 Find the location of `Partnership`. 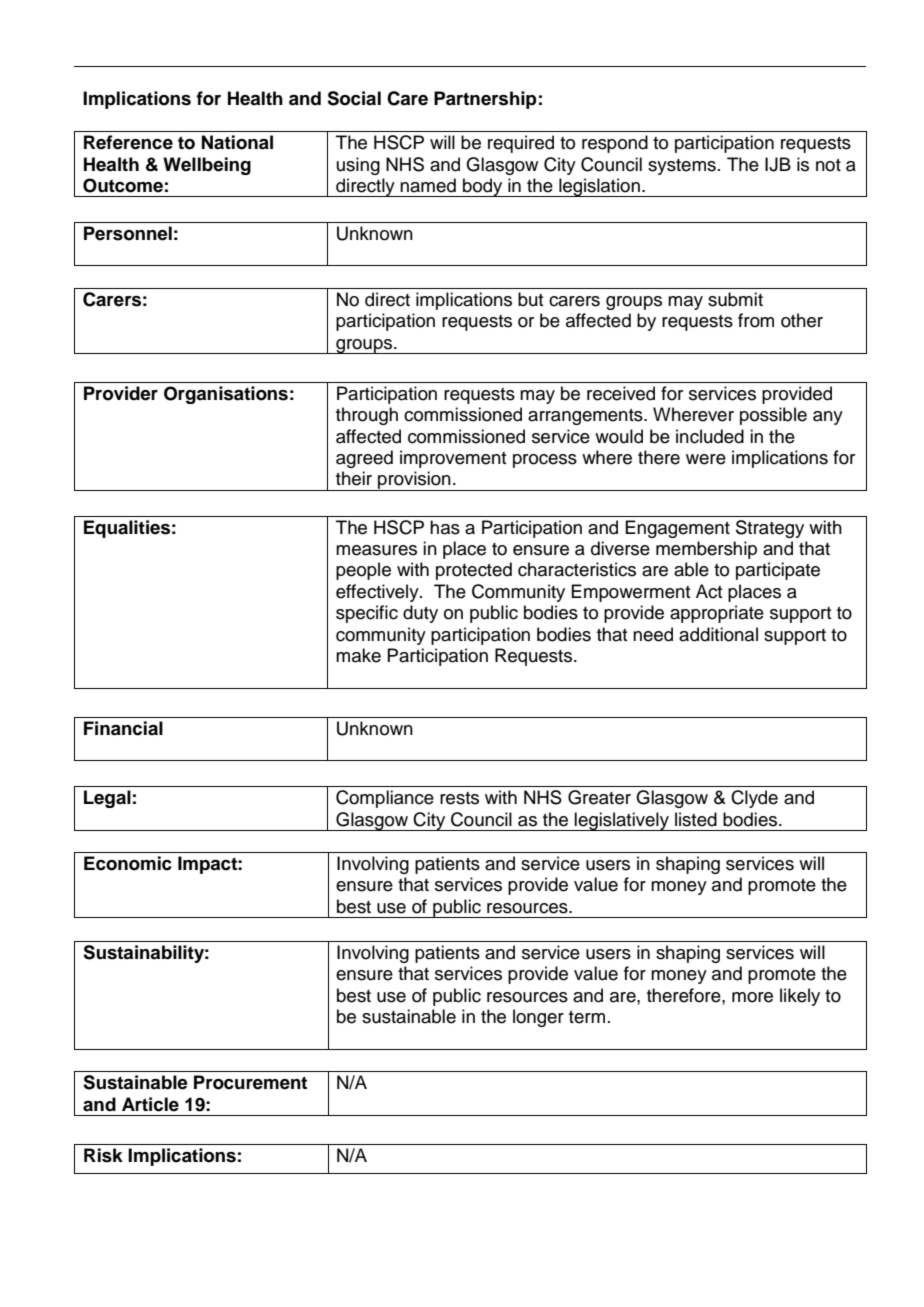

Partnership is located at coordinates (485, 100).
